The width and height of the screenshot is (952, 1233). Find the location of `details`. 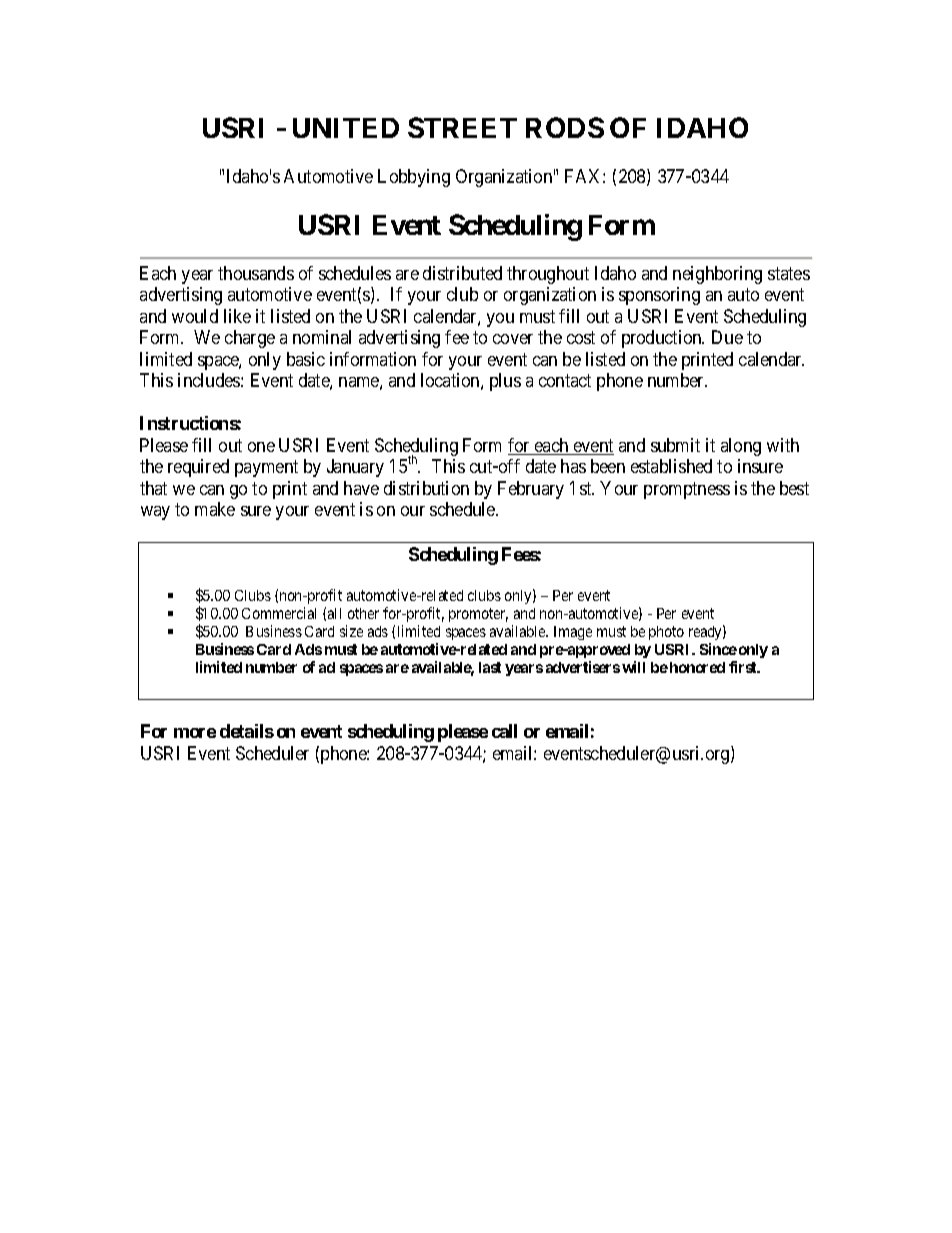

details is located at coordinates (247, 731).
